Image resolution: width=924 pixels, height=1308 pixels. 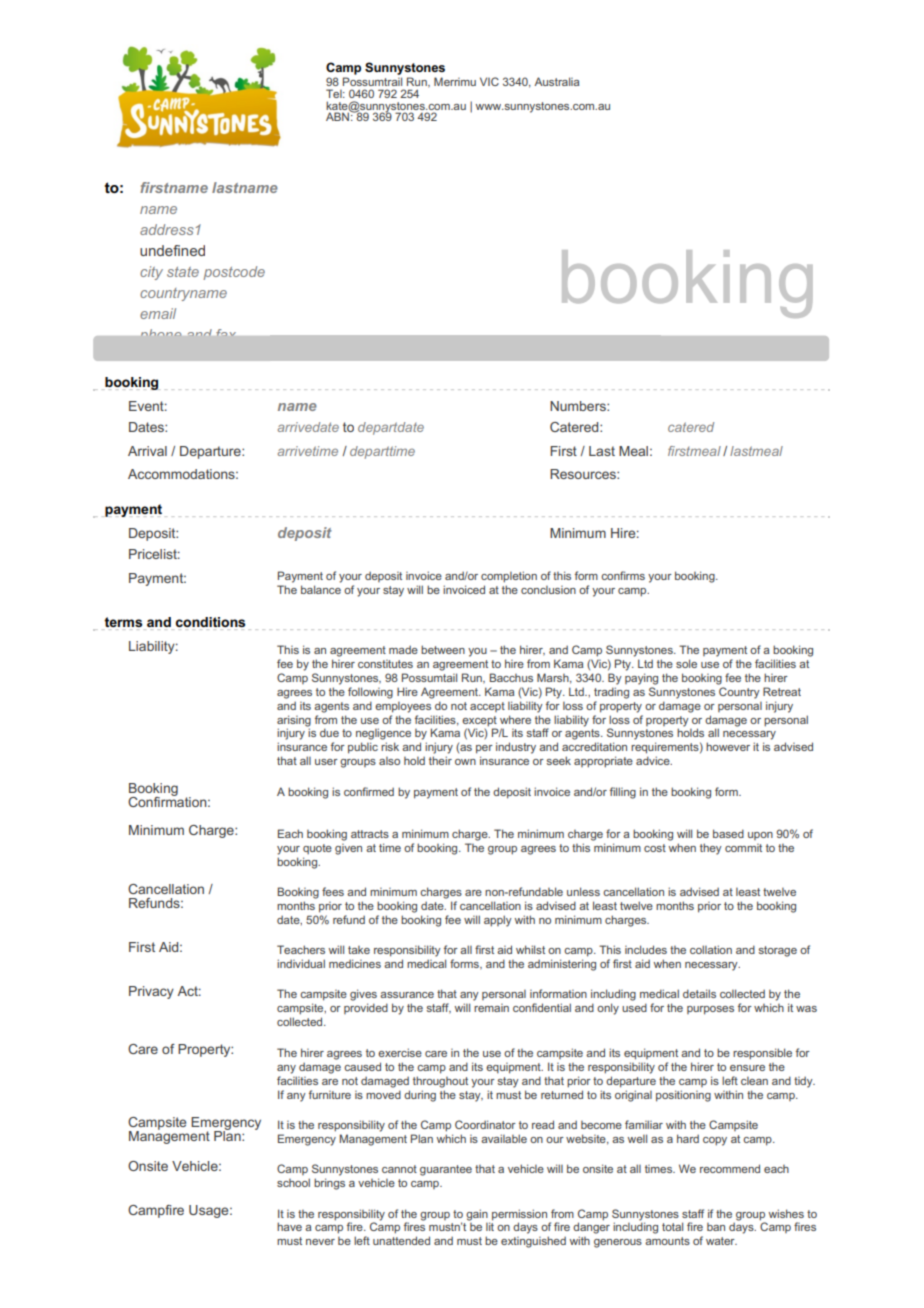 I want to click on Australia, so click(x=556, y=81).
